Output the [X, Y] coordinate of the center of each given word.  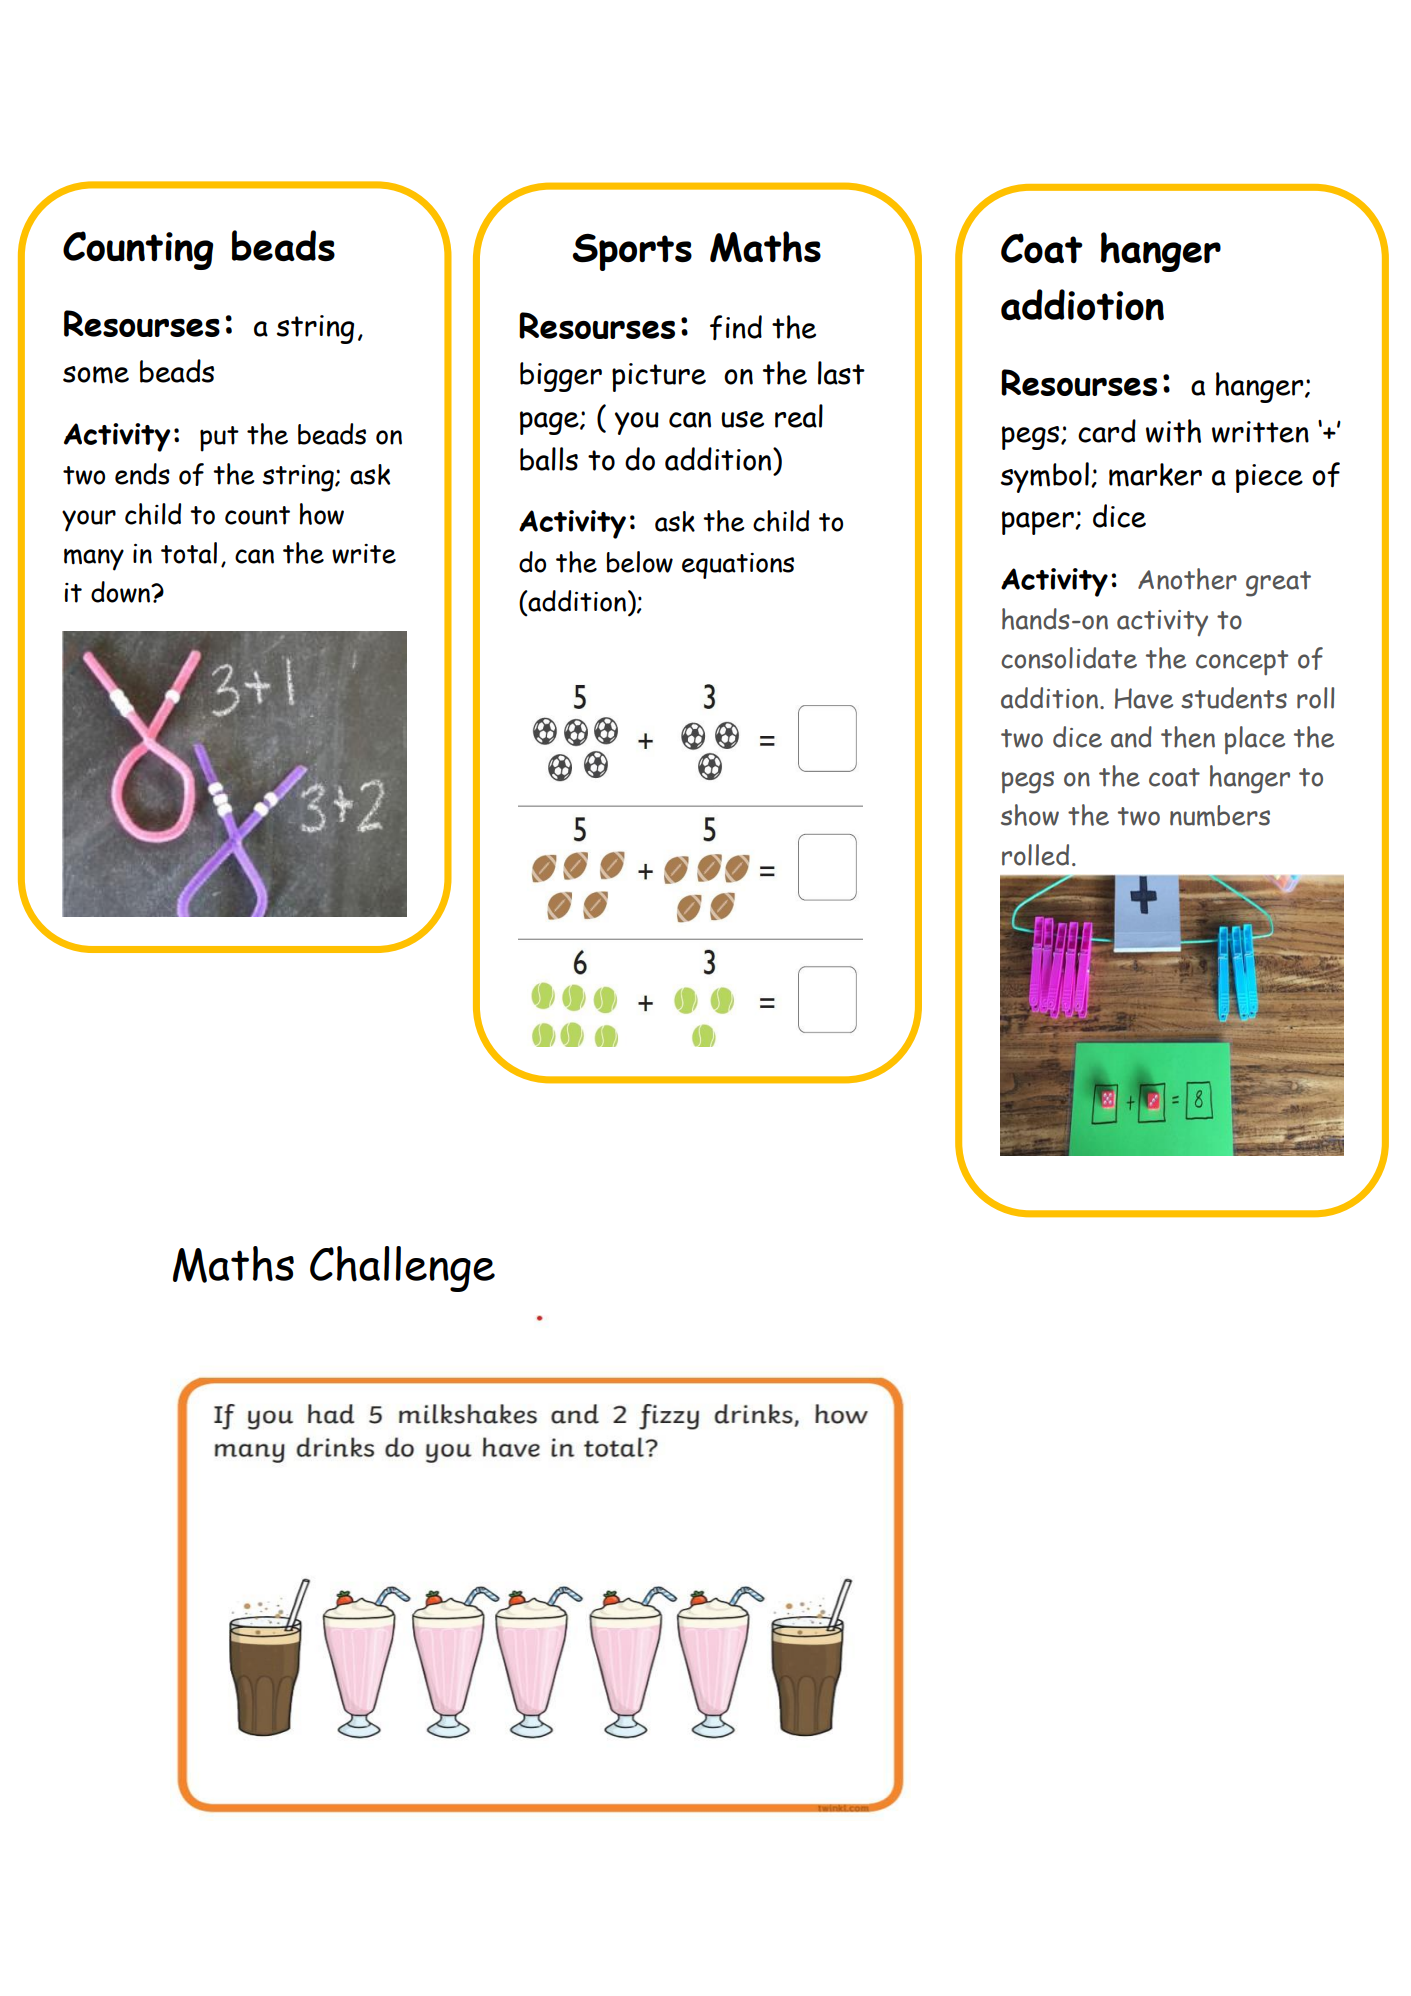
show [1030, 815]
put [219, 439]
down [122, 592]
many [94, 559]
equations [738, 566]
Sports [632, 252]
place [1255, 740]
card [1107, 431]
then [1188, 737]
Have [1144, 698]
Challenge [402, 1269]
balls [549, 459]
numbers [1220, 815]
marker [1155, 475]
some [96, 375]
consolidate [1069, 658]
